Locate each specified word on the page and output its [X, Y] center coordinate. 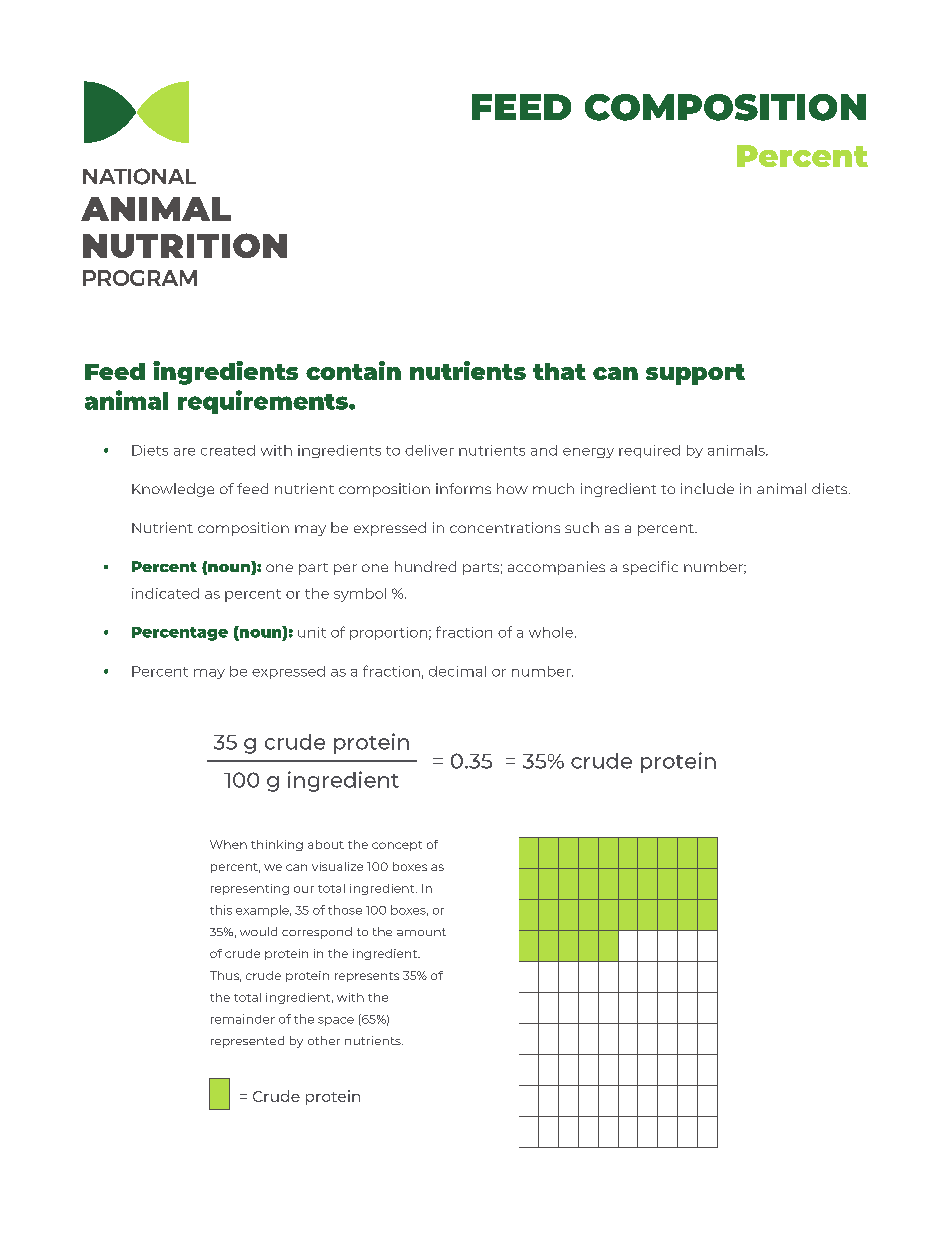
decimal [457, 671]
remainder [243, 1019]
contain [353, 370]
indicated [165, 593]
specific [650, 568]
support [695, 374]
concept [397, 846]
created [228, 450]
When [228, 844]
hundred [425, 566]
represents [367, 977]
